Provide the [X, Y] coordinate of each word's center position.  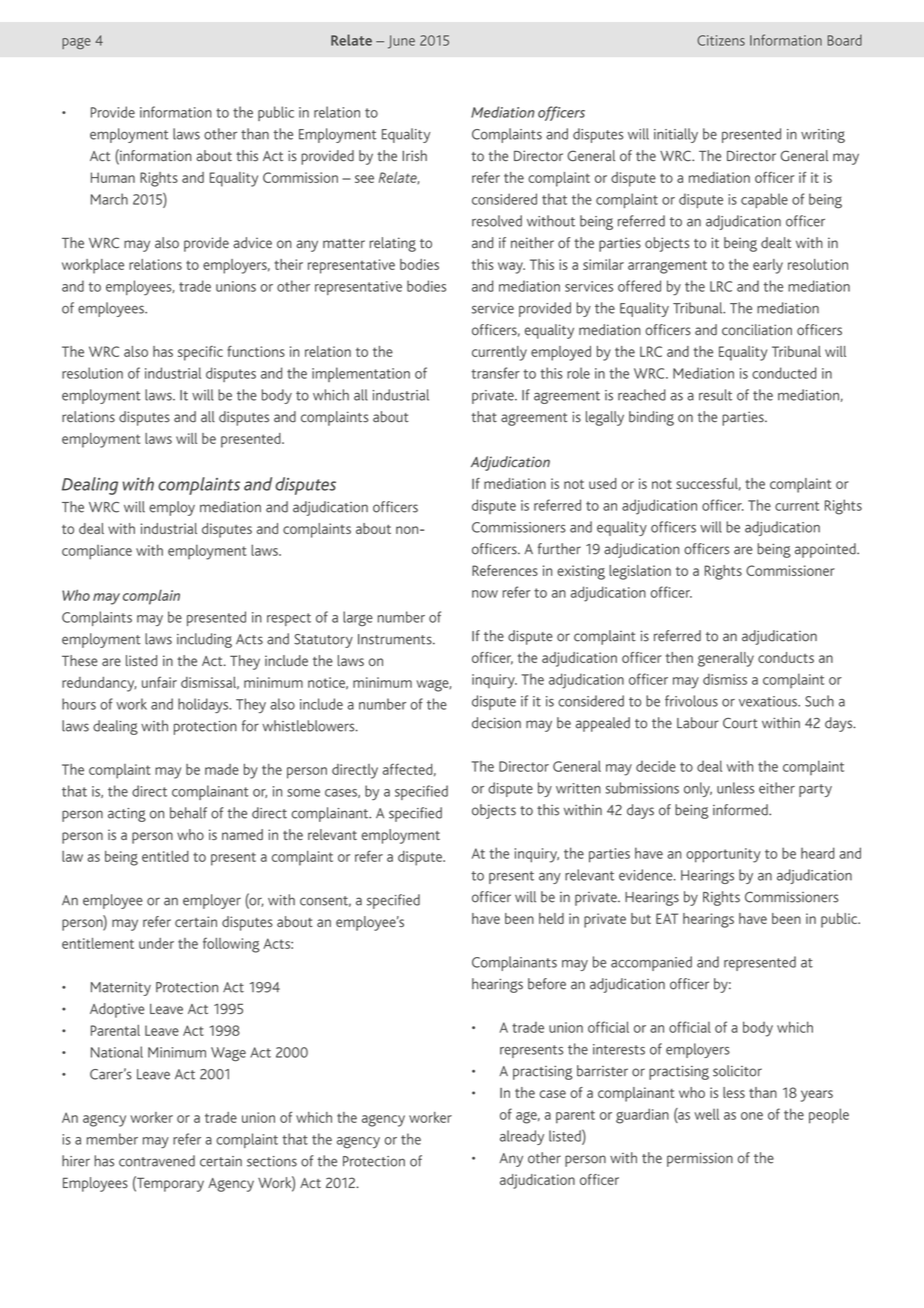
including [204, 640]
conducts [786, 657]
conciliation [757, 330]
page [76, 43]
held [551, 918]
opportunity [723, 855]
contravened [157, 1161]
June [401, 42]
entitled [165, 856]
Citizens [721, 40]
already [522, 1137]
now [485, 594]
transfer [495, 373]
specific [200, 353]
